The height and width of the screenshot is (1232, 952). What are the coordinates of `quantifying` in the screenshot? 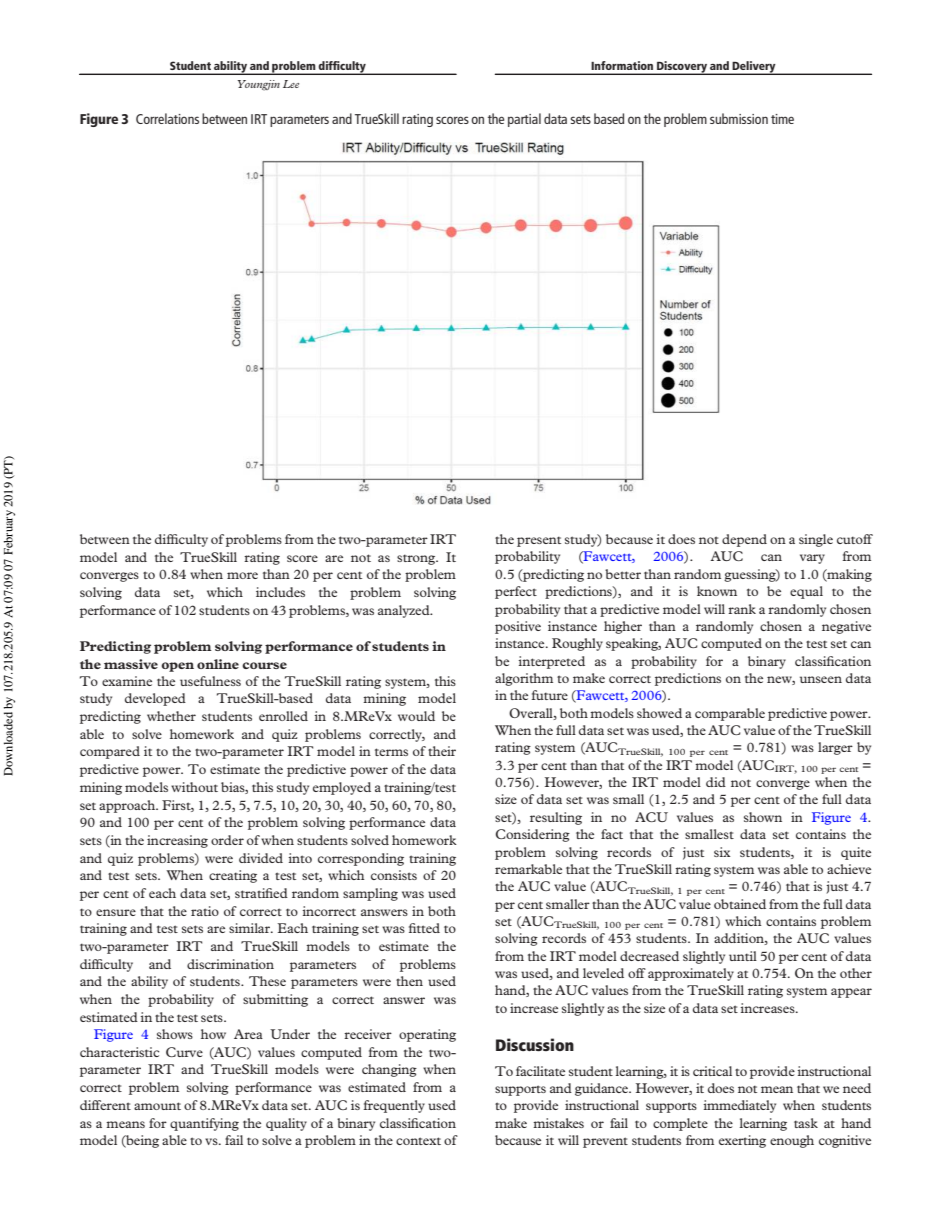 It's located at (204, 1124).
